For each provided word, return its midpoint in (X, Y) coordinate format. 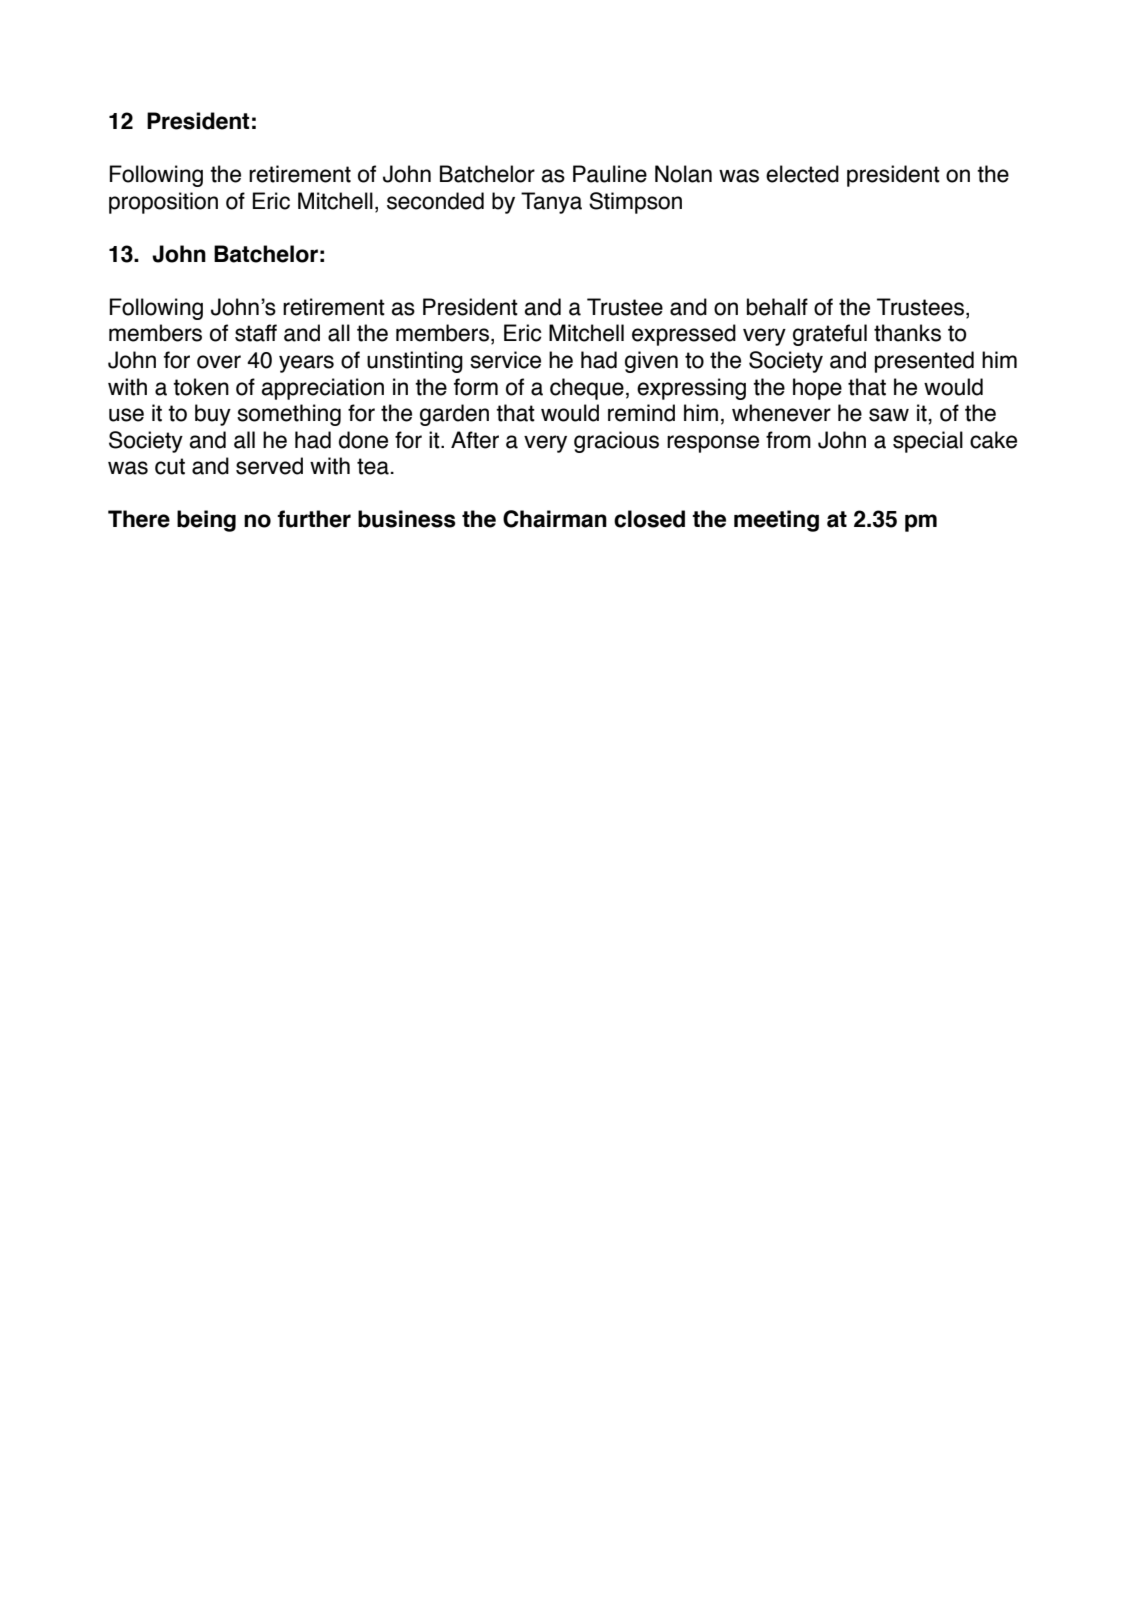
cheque (587, 389)
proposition (163, 203)
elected (802, 174)
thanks (907, 333)
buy (213, 415)
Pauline (610, 174)
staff (256, 333)
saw (889, 415)
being (206, 521)
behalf (777, 307)
